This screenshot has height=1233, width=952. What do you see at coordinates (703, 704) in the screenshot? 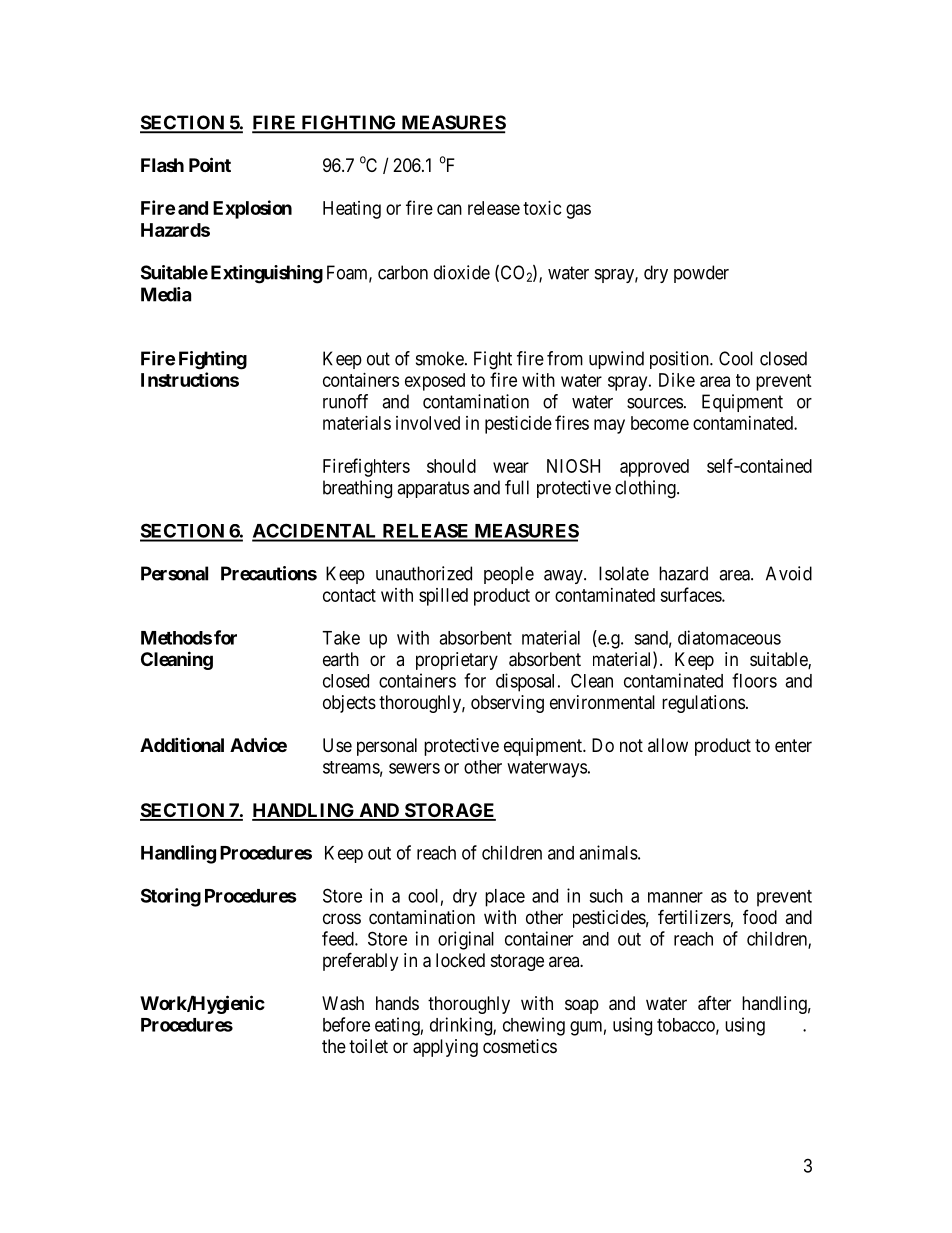
I see `regulations` at bounding box center [703, 704].
